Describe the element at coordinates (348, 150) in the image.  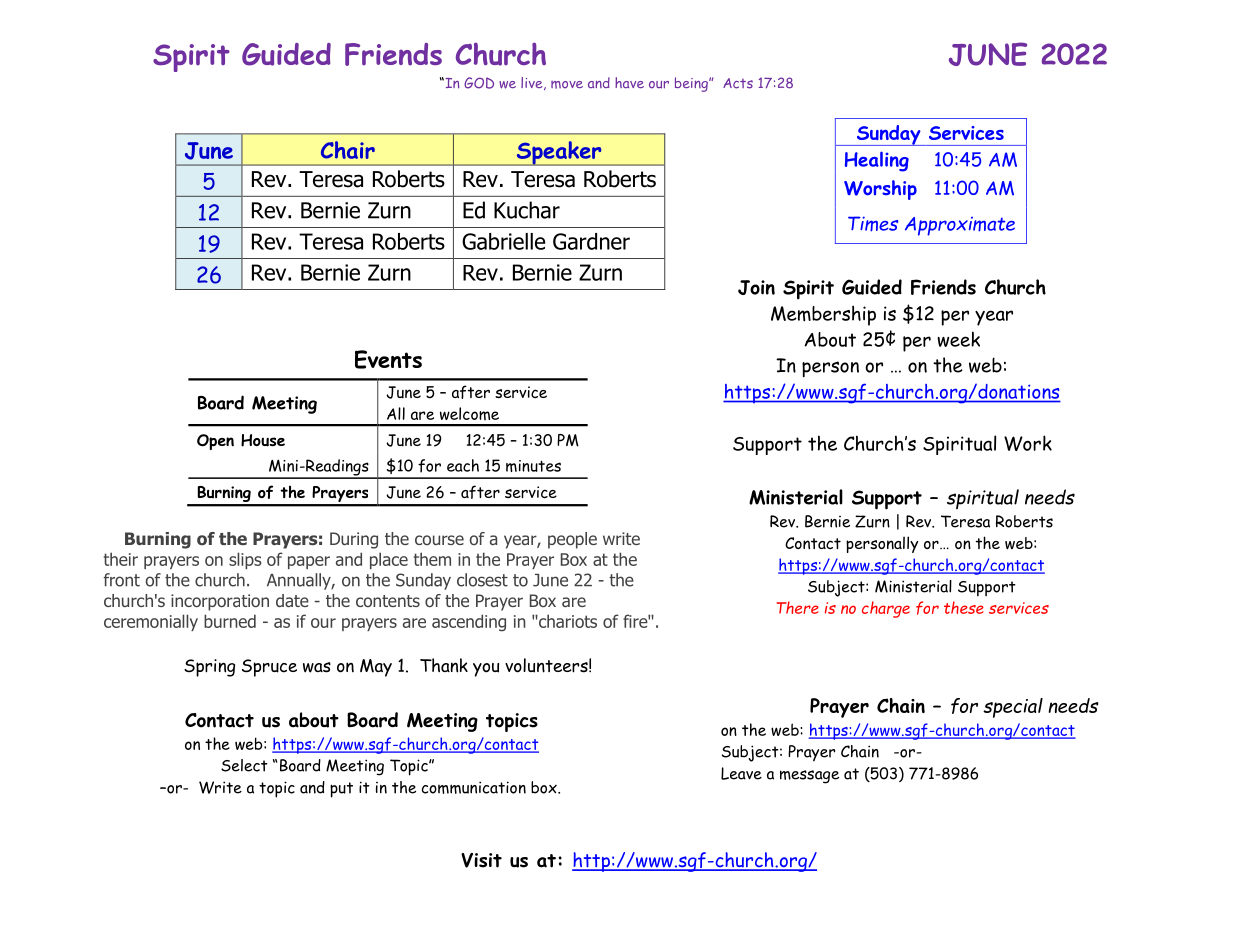
I see `Chair` at that location.
